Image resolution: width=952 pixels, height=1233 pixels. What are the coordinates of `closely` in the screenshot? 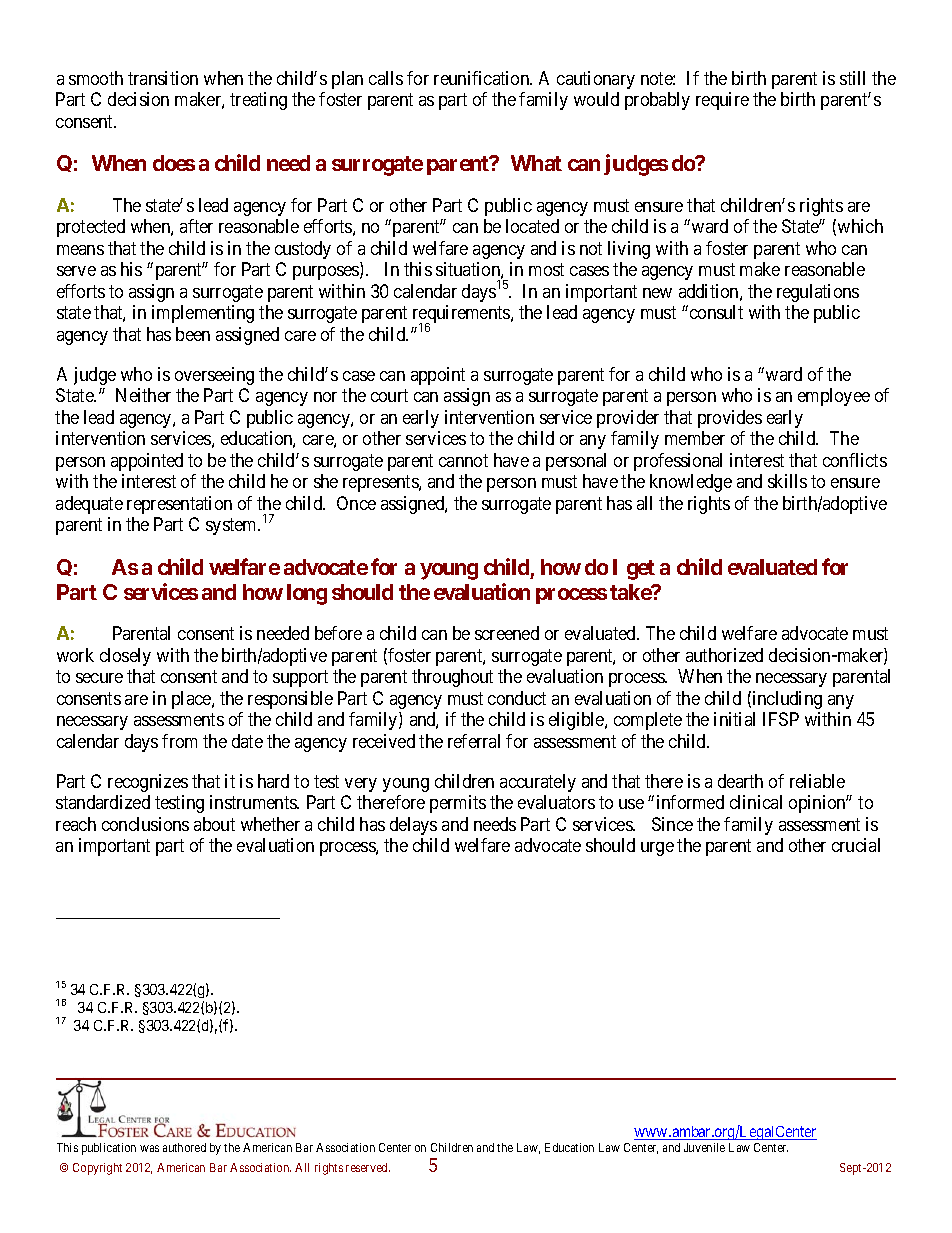 It's located at (125, 657).
